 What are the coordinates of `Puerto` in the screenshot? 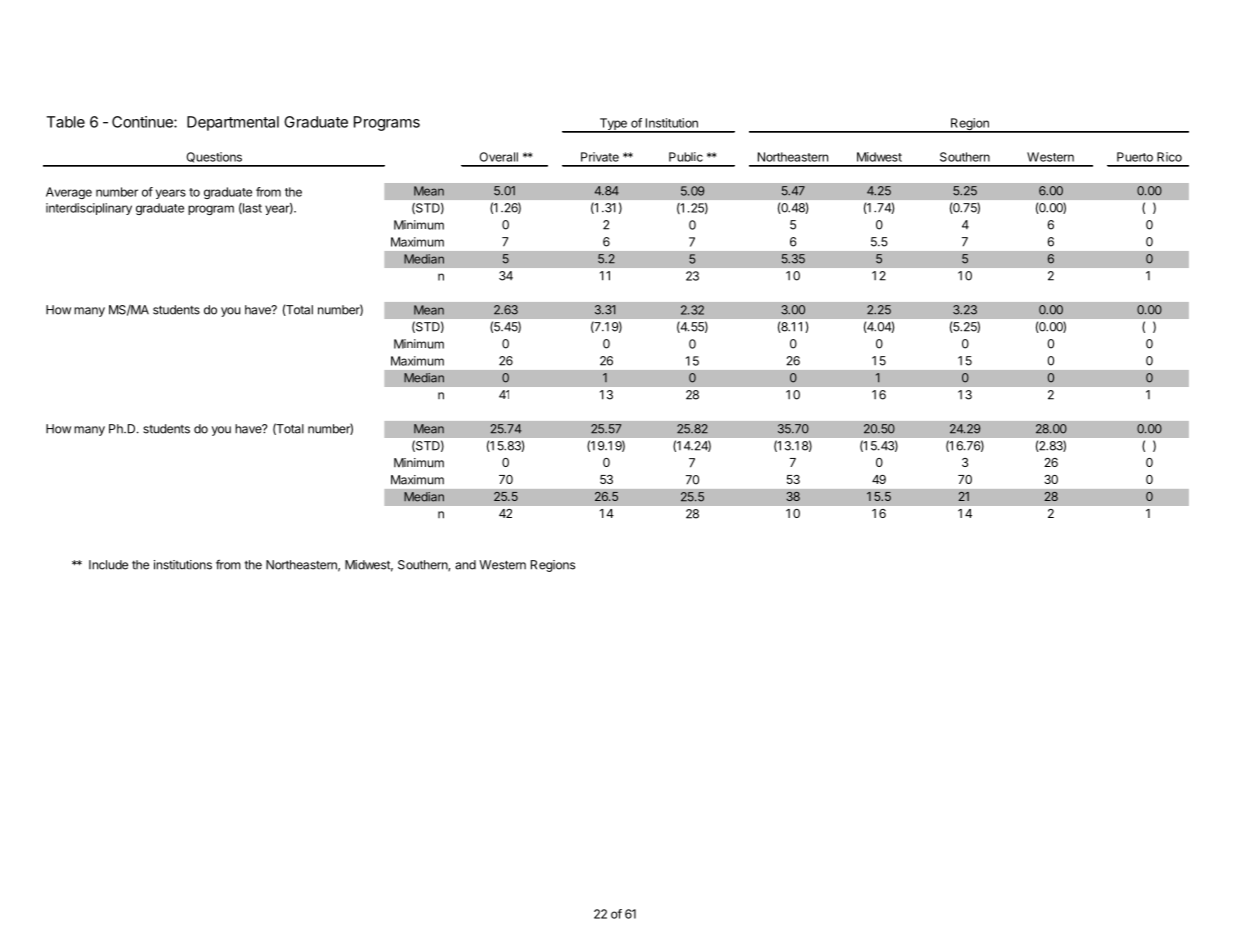 It's located at (1135, 157).
